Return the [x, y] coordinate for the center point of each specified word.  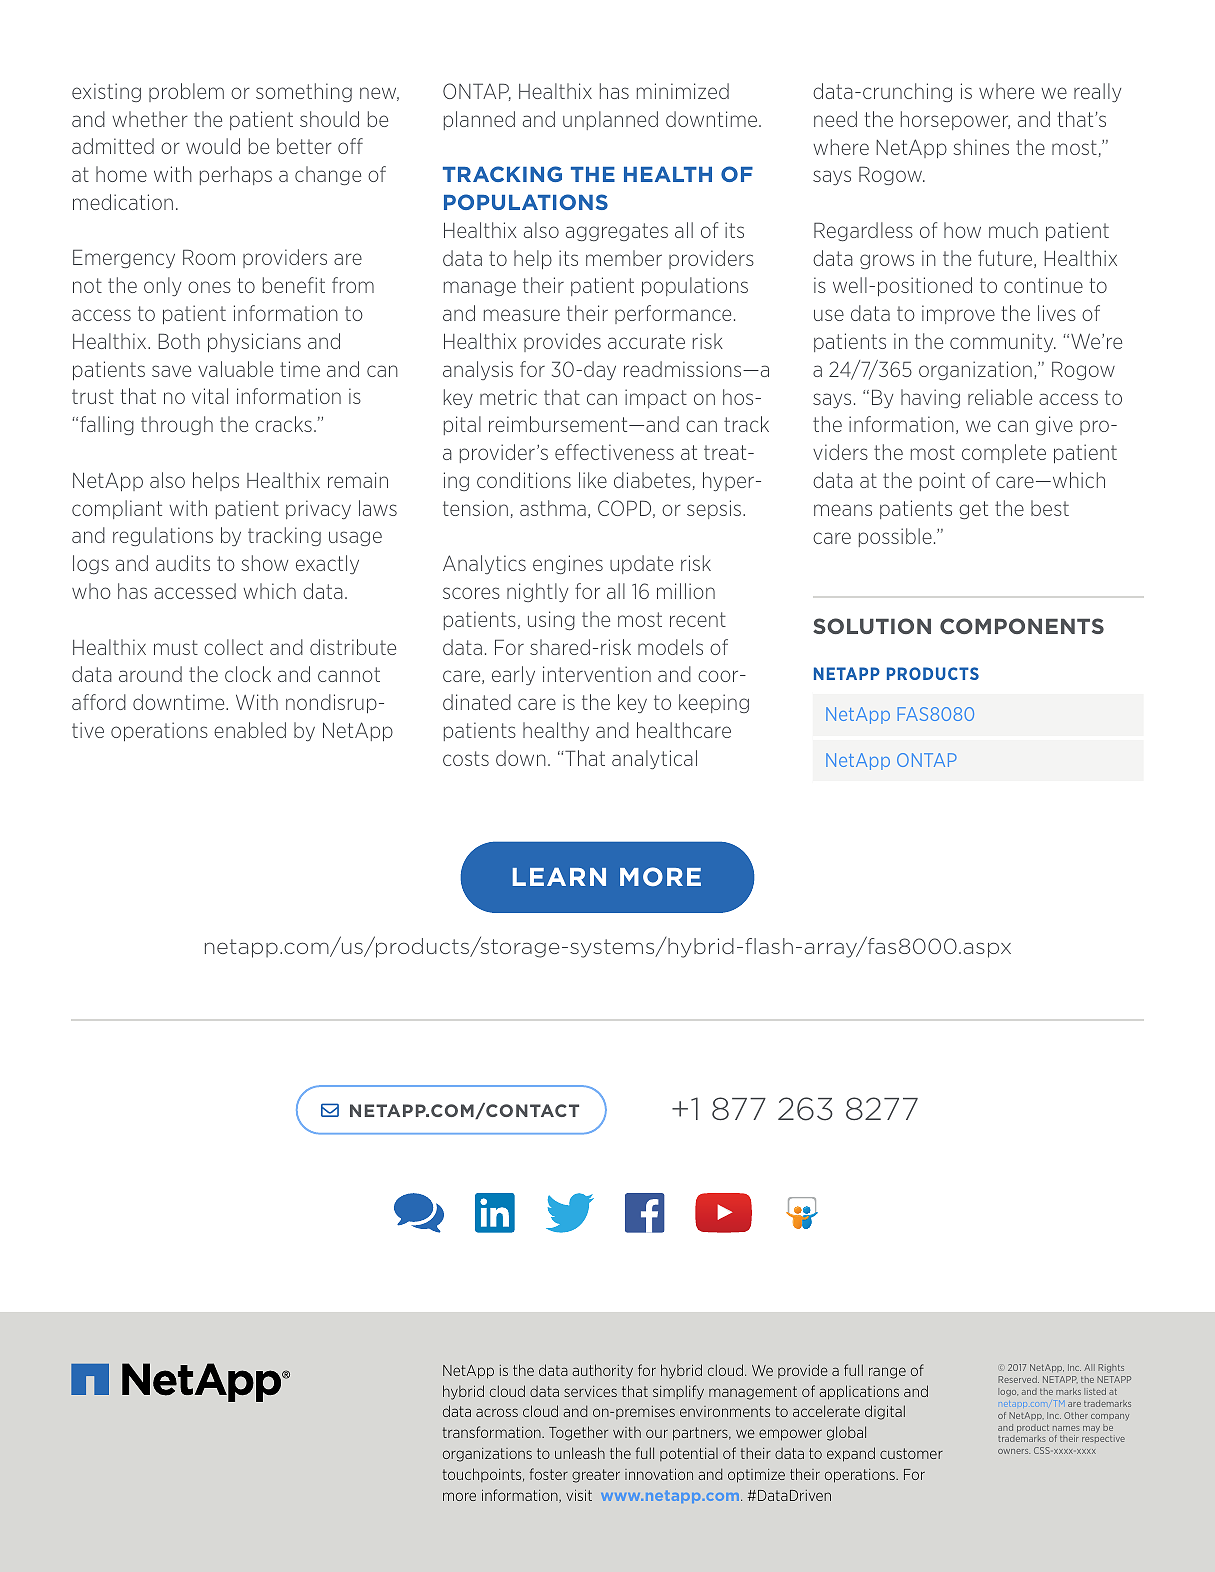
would [213, 146]
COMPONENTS [1022, 626]
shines [981, 147]
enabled [250, 730]
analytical [654, 759]
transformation [493, 1432]
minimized [683, 91]
